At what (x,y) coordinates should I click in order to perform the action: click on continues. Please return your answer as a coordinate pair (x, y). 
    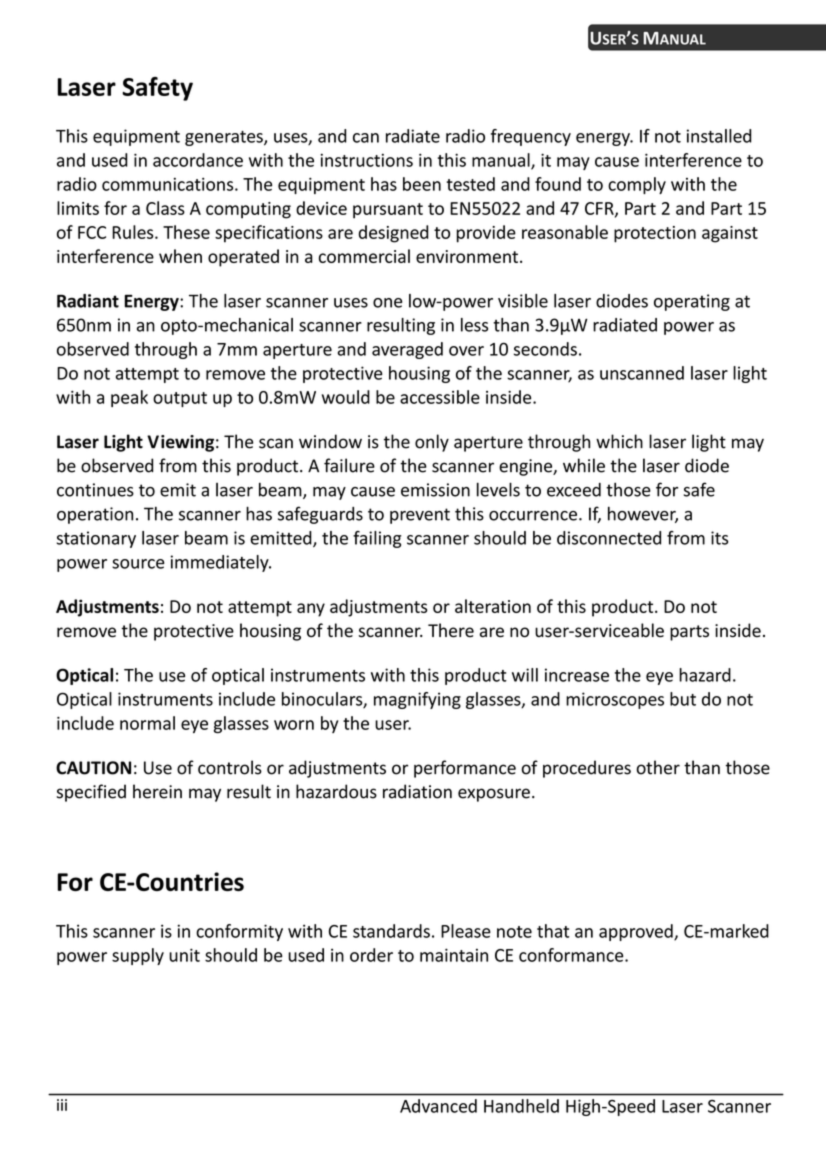
    Looking at the image, I should click on (95, 490).
